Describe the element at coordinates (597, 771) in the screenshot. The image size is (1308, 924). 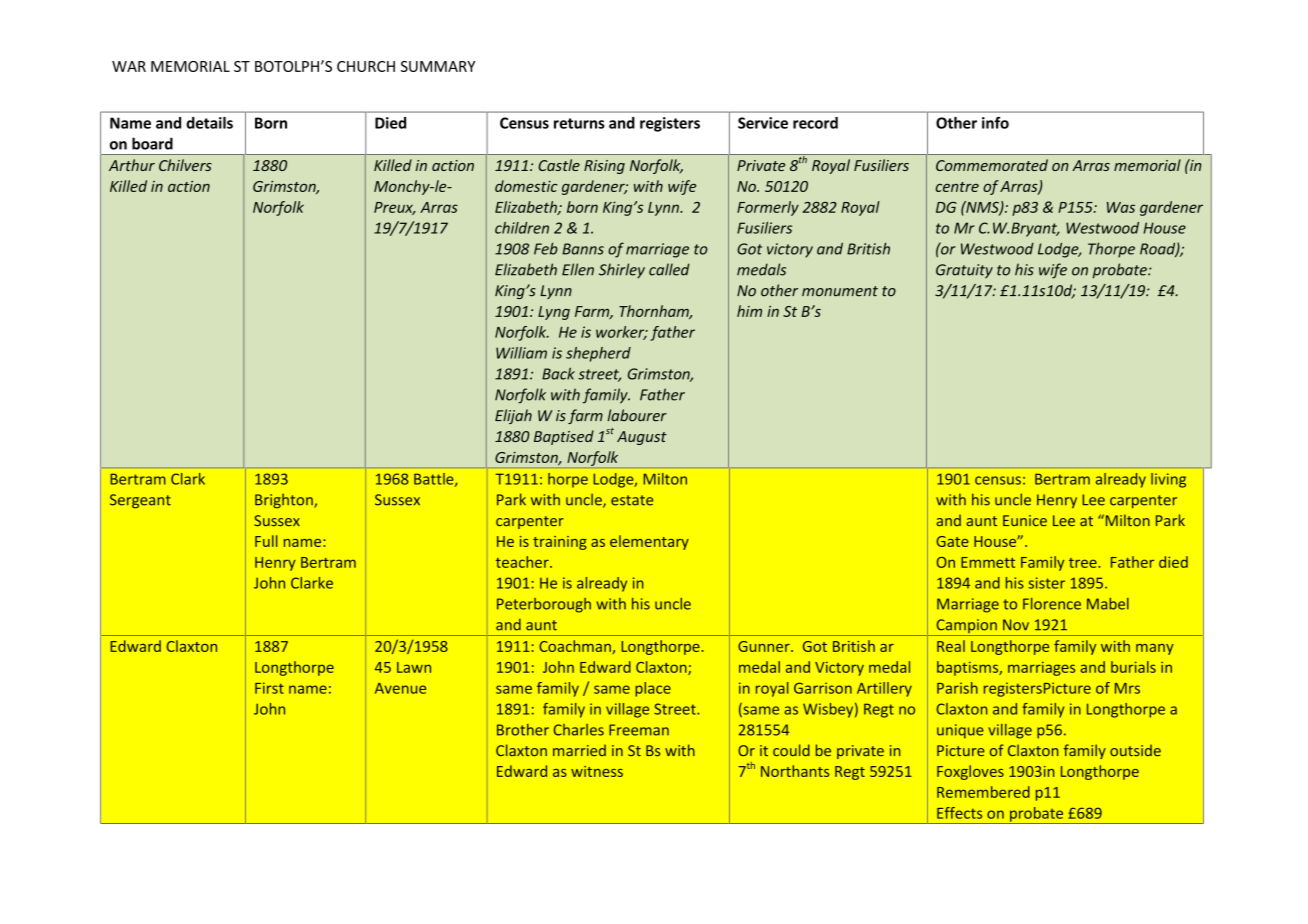
I see `witness` at that location.
